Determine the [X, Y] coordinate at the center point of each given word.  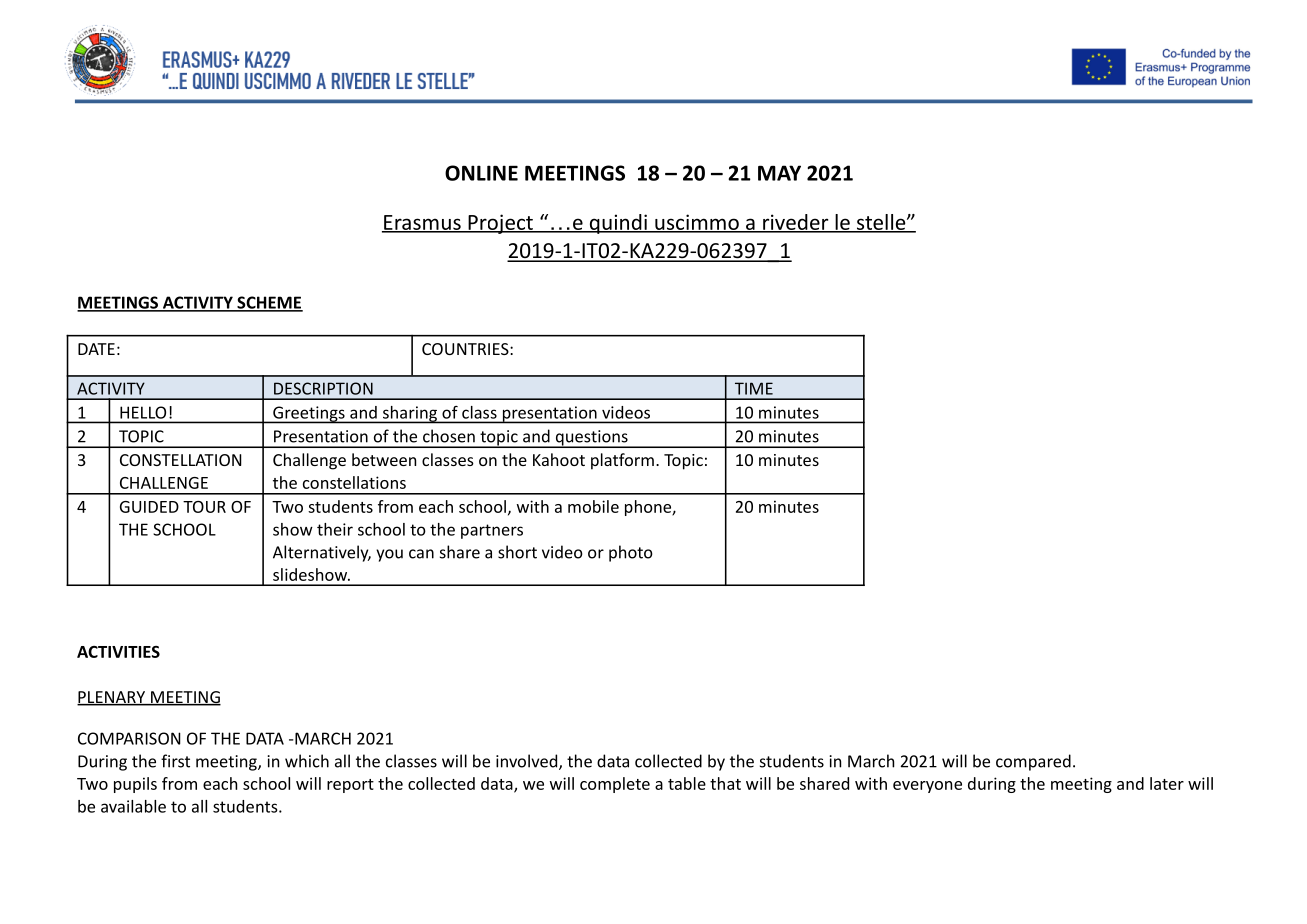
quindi [618, 224]
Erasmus [422, 223]
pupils [135, 785]
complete [615, 785]
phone [649, 508]
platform [622, 461]
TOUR [204, 507]
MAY [779, 173]
